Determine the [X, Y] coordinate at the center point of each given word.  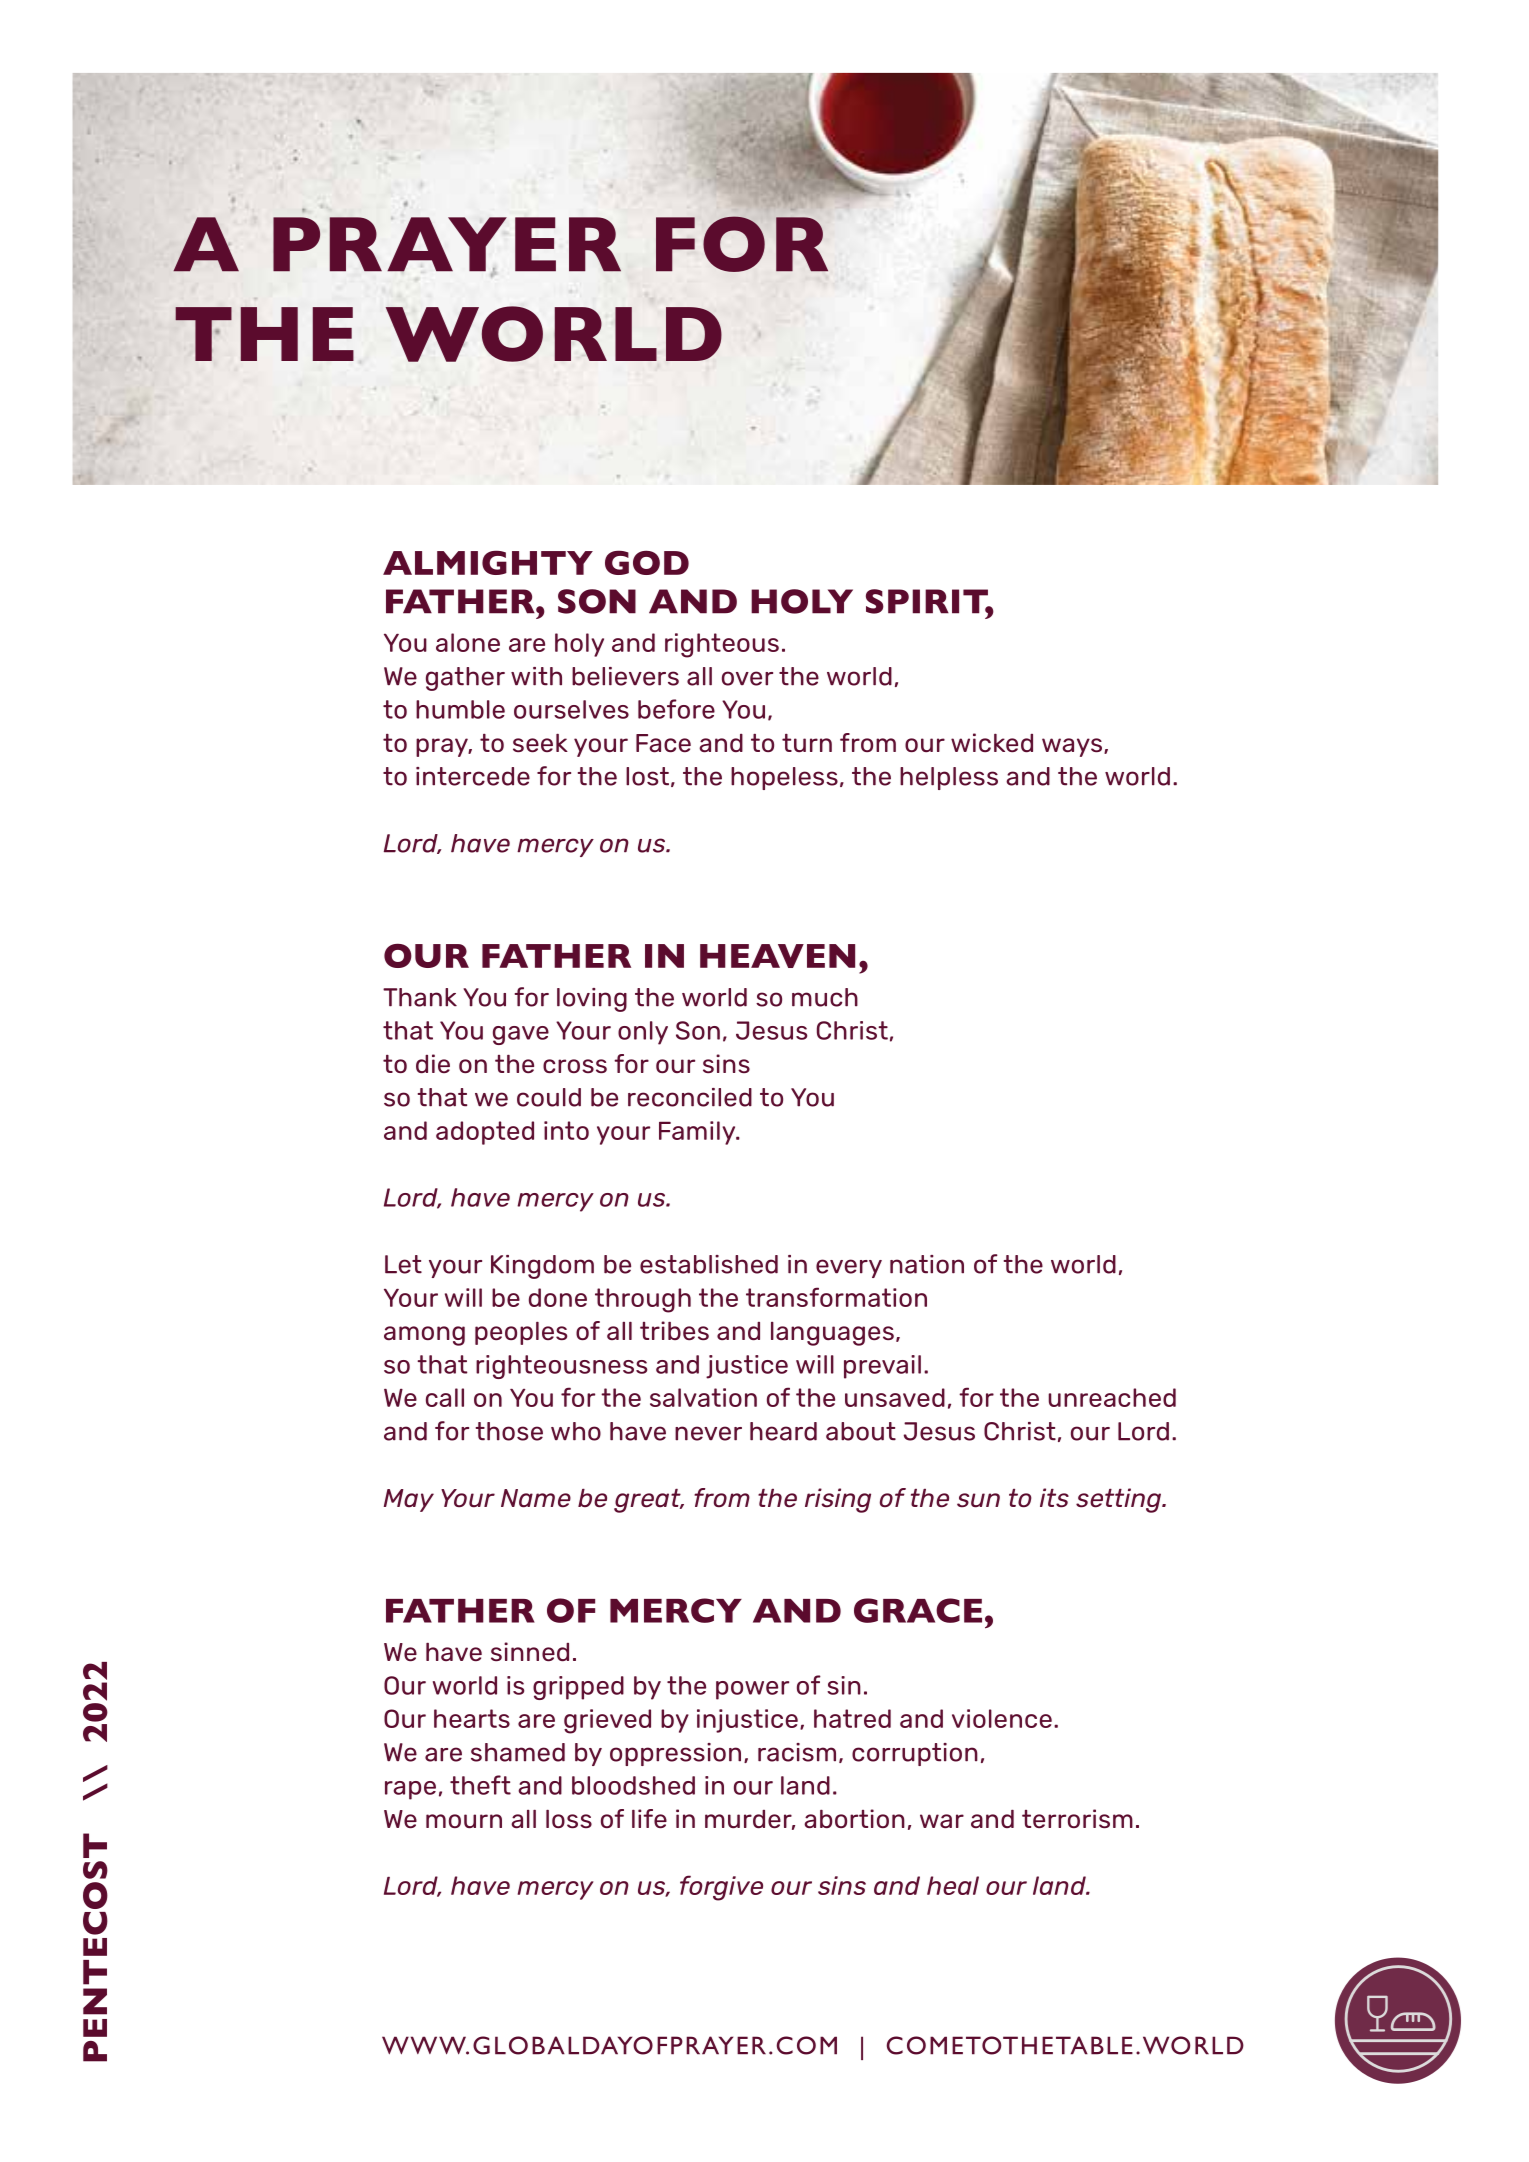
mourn [464, 1821]
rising [838, 1500]
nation [927, 1264]
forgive [721, 1888]
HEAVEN [777, 956]
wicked [992, 742]
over [747, 678]
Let [403, 1264]
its [1054, 1498]
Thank [420, 997]
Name [536, 1498]
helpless [949, 778]
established [709, 1264]
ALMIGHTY [488, 562]
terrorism [1077, 1818]
